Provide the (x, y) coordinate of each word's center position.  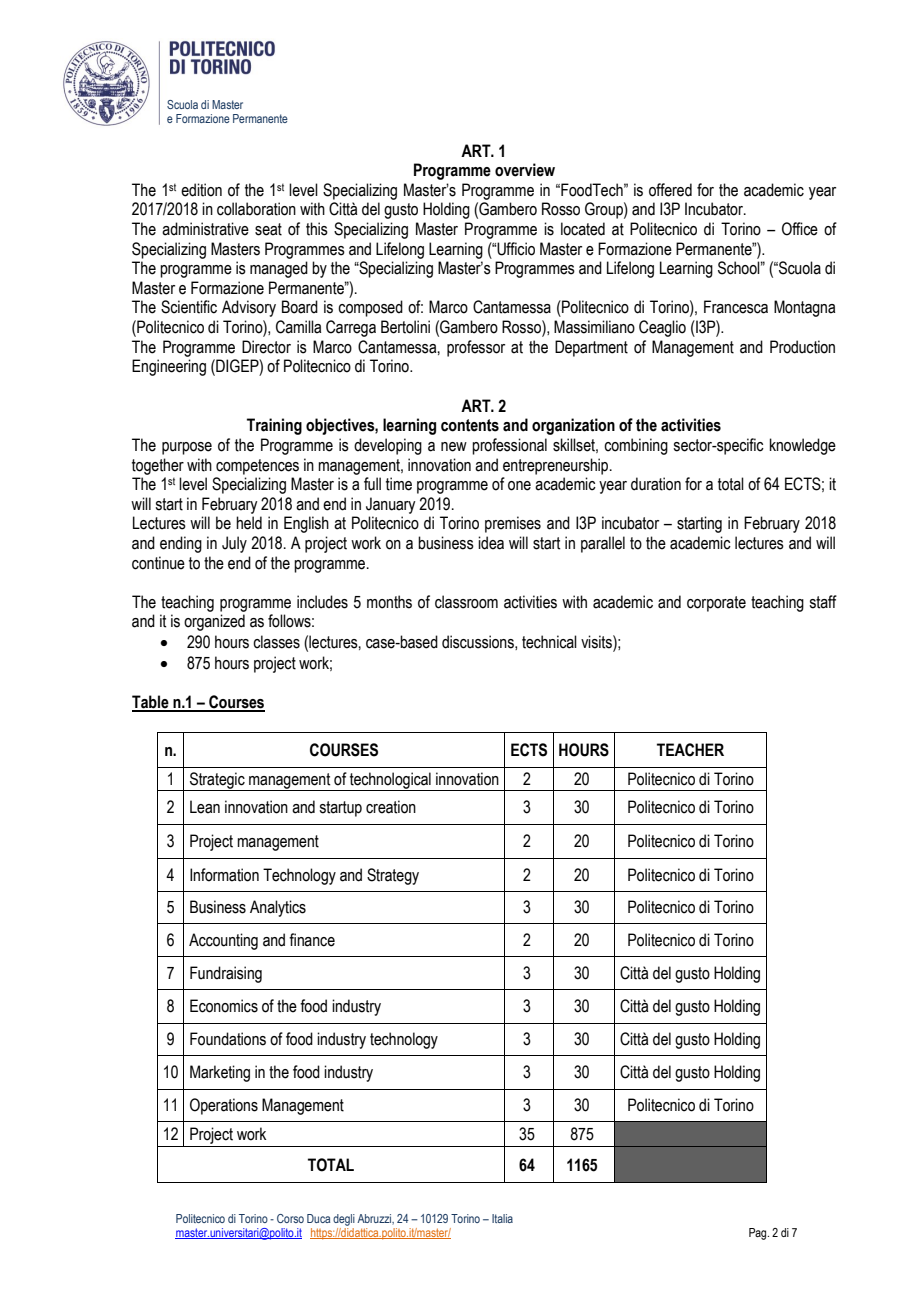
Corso (290, 1218)
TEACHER (690, 750)
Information (224, 875)
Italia (502, 1218)
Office (800, 229)
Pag (759, 1234)
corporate (716, 604)
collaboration (256, 209)
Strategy (393, 876)
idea (491, 543)
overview (525, 170)
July (234, 544)
